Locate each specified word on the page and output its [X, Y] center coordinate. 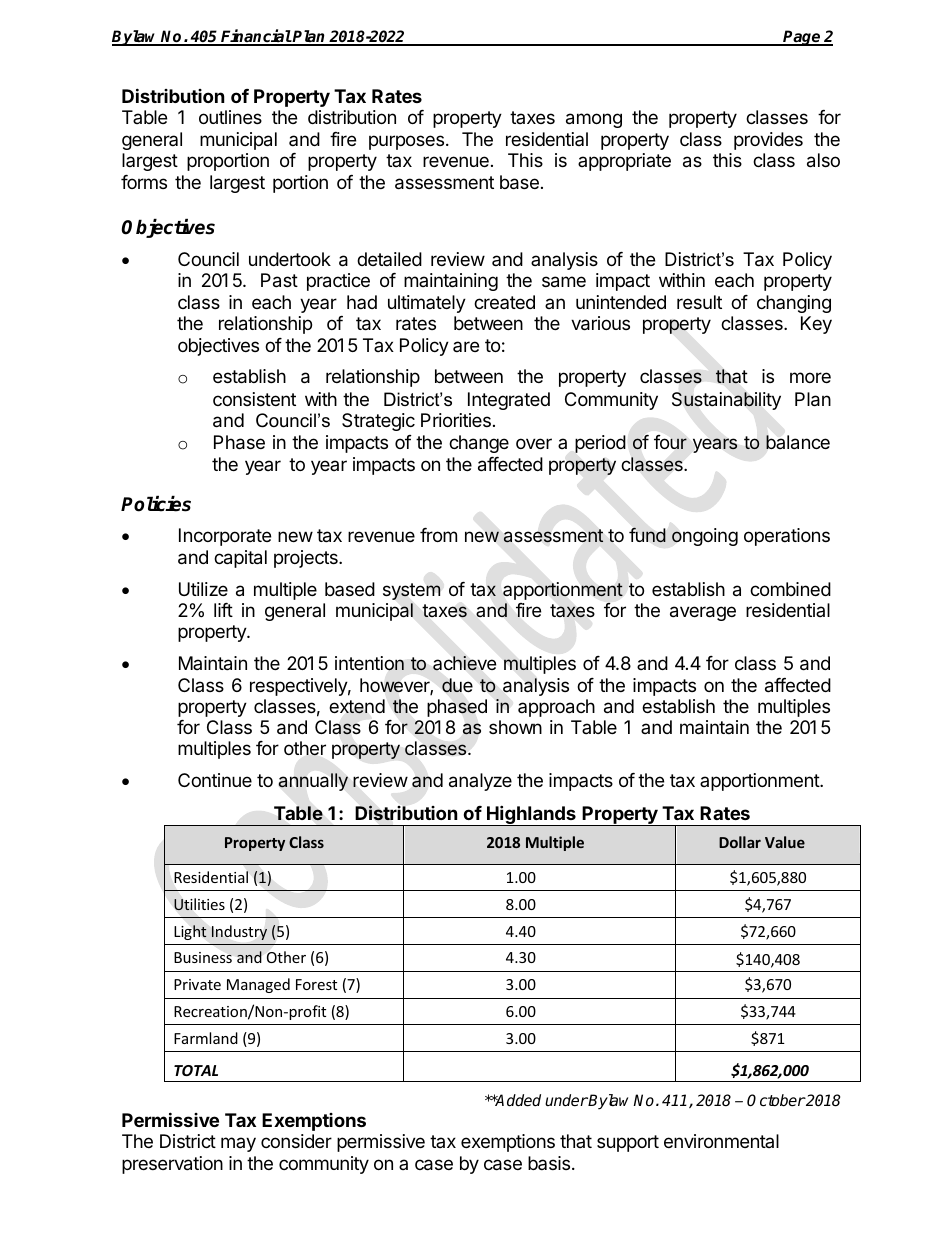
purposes [406, 142]
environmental [721, 1141]
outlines [230, 117]
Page [802, 38]
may [238, 1144]
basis [549, 1163]
